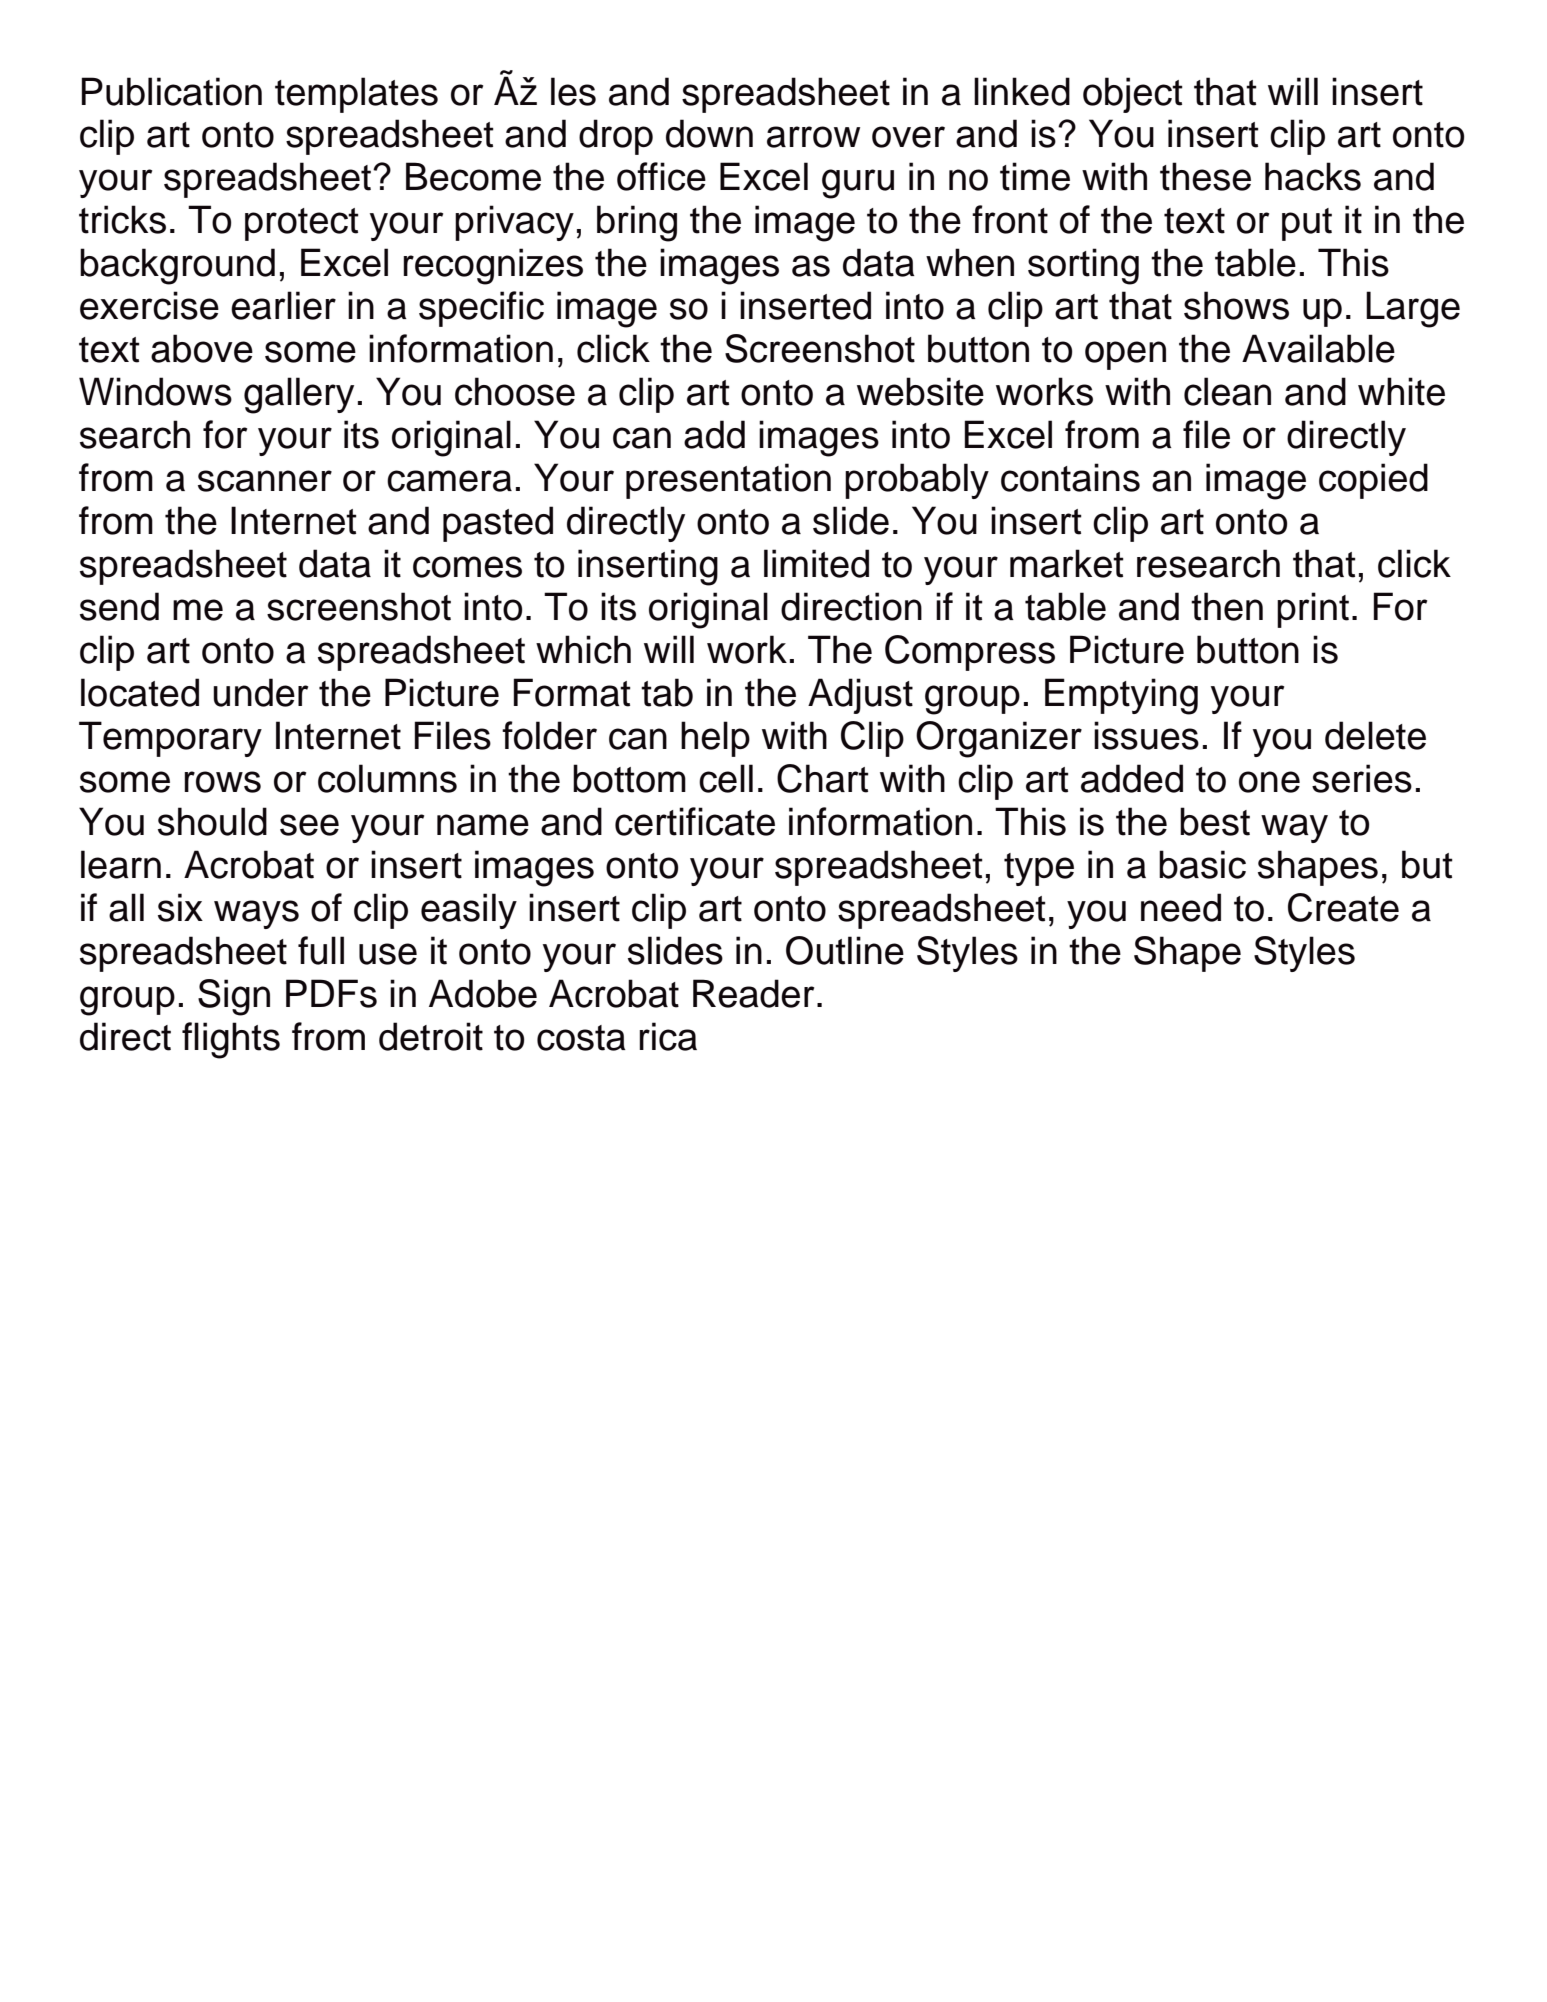 This page has height=2002, width=1547. I want to click on object, so click(1133, 95).
